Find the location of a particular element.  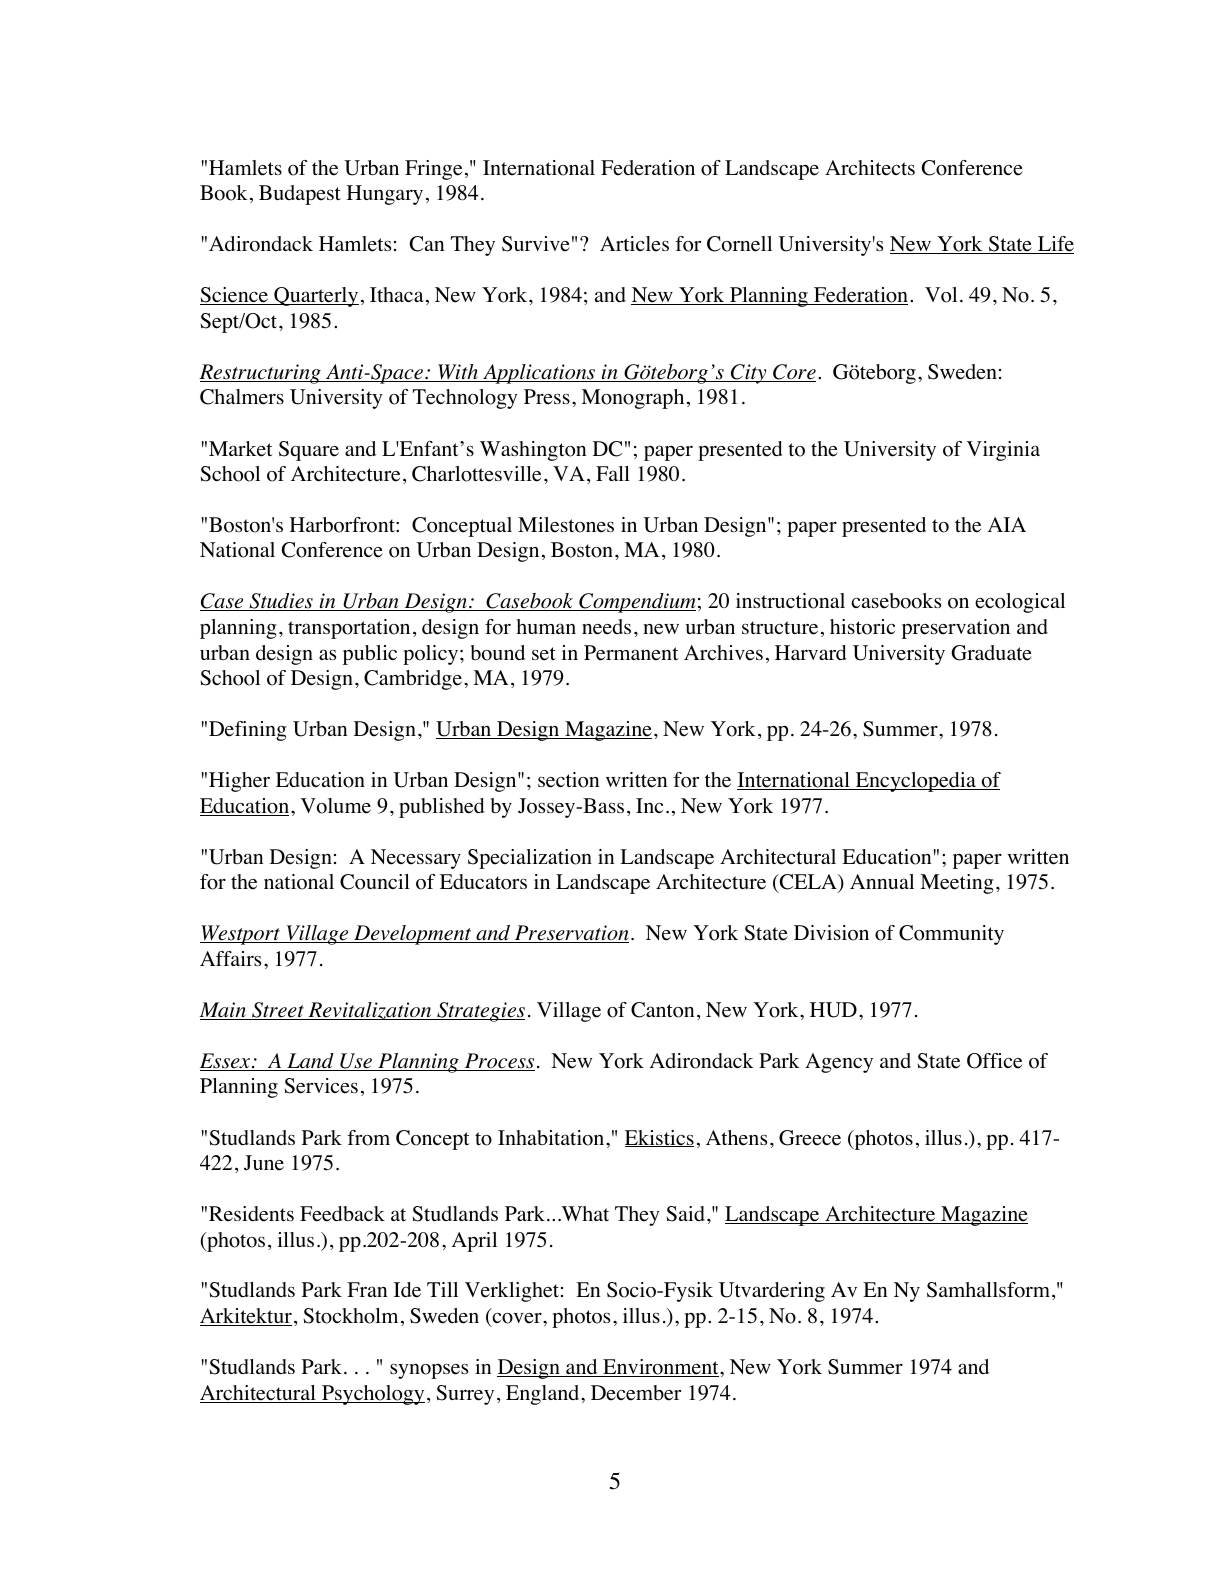

Articles is located at coordinates (634, 244).
